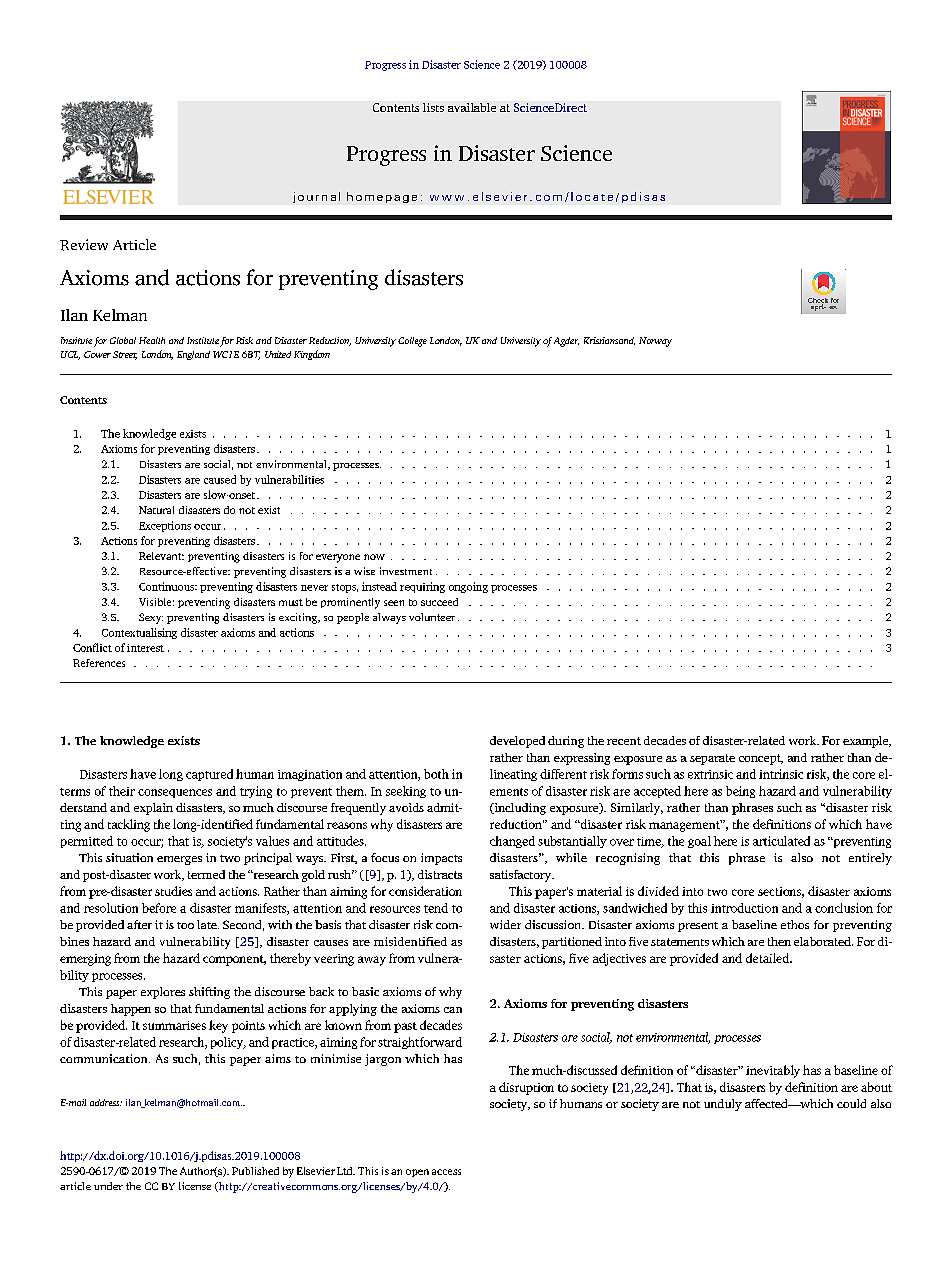 The width and height of the page is (952, 1270). Describe the element at coordinates (145, 648) in the page. I see `interest` at that location.
